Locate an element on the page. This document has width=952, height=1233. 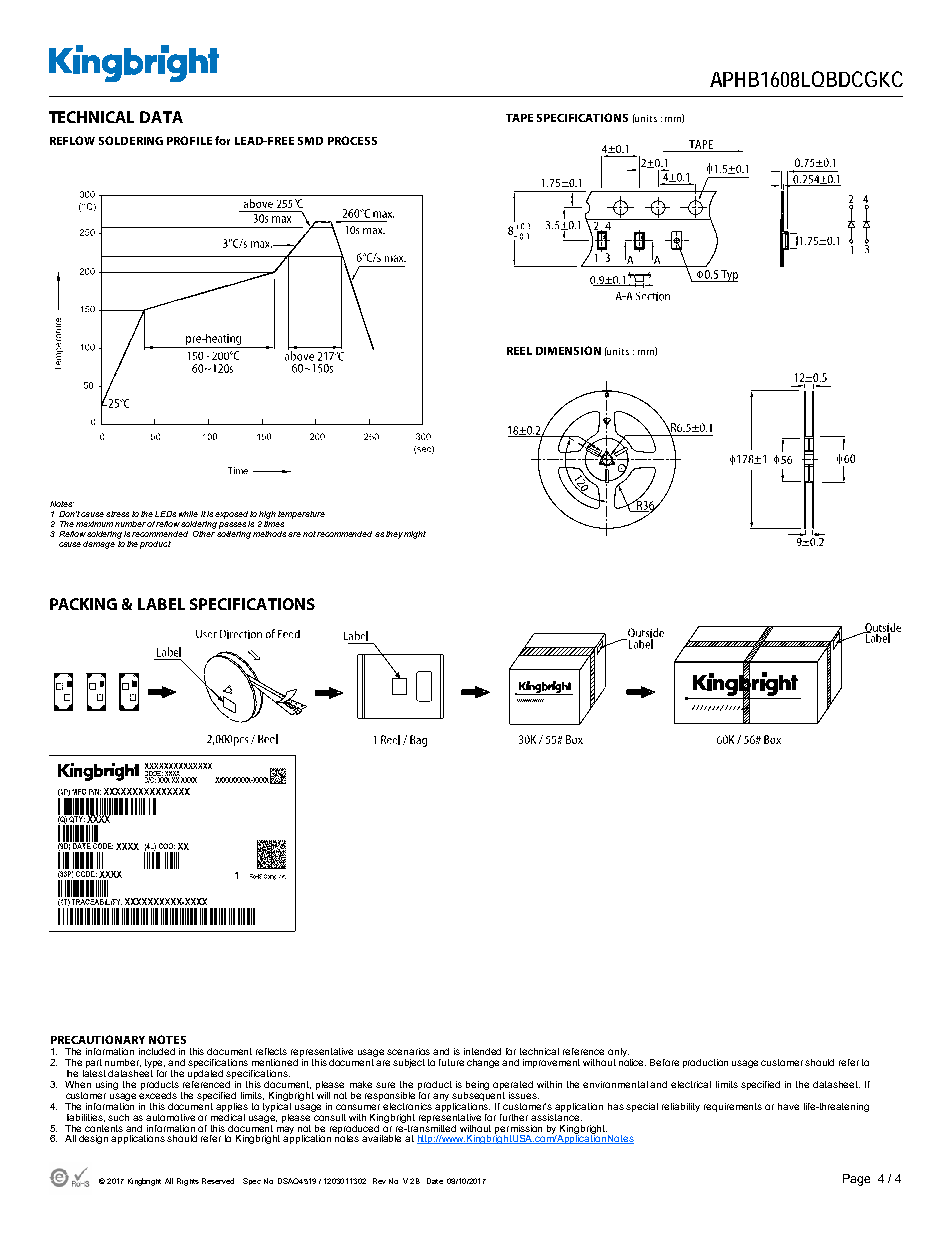
TAPE is located at coordinates (519, 118).
